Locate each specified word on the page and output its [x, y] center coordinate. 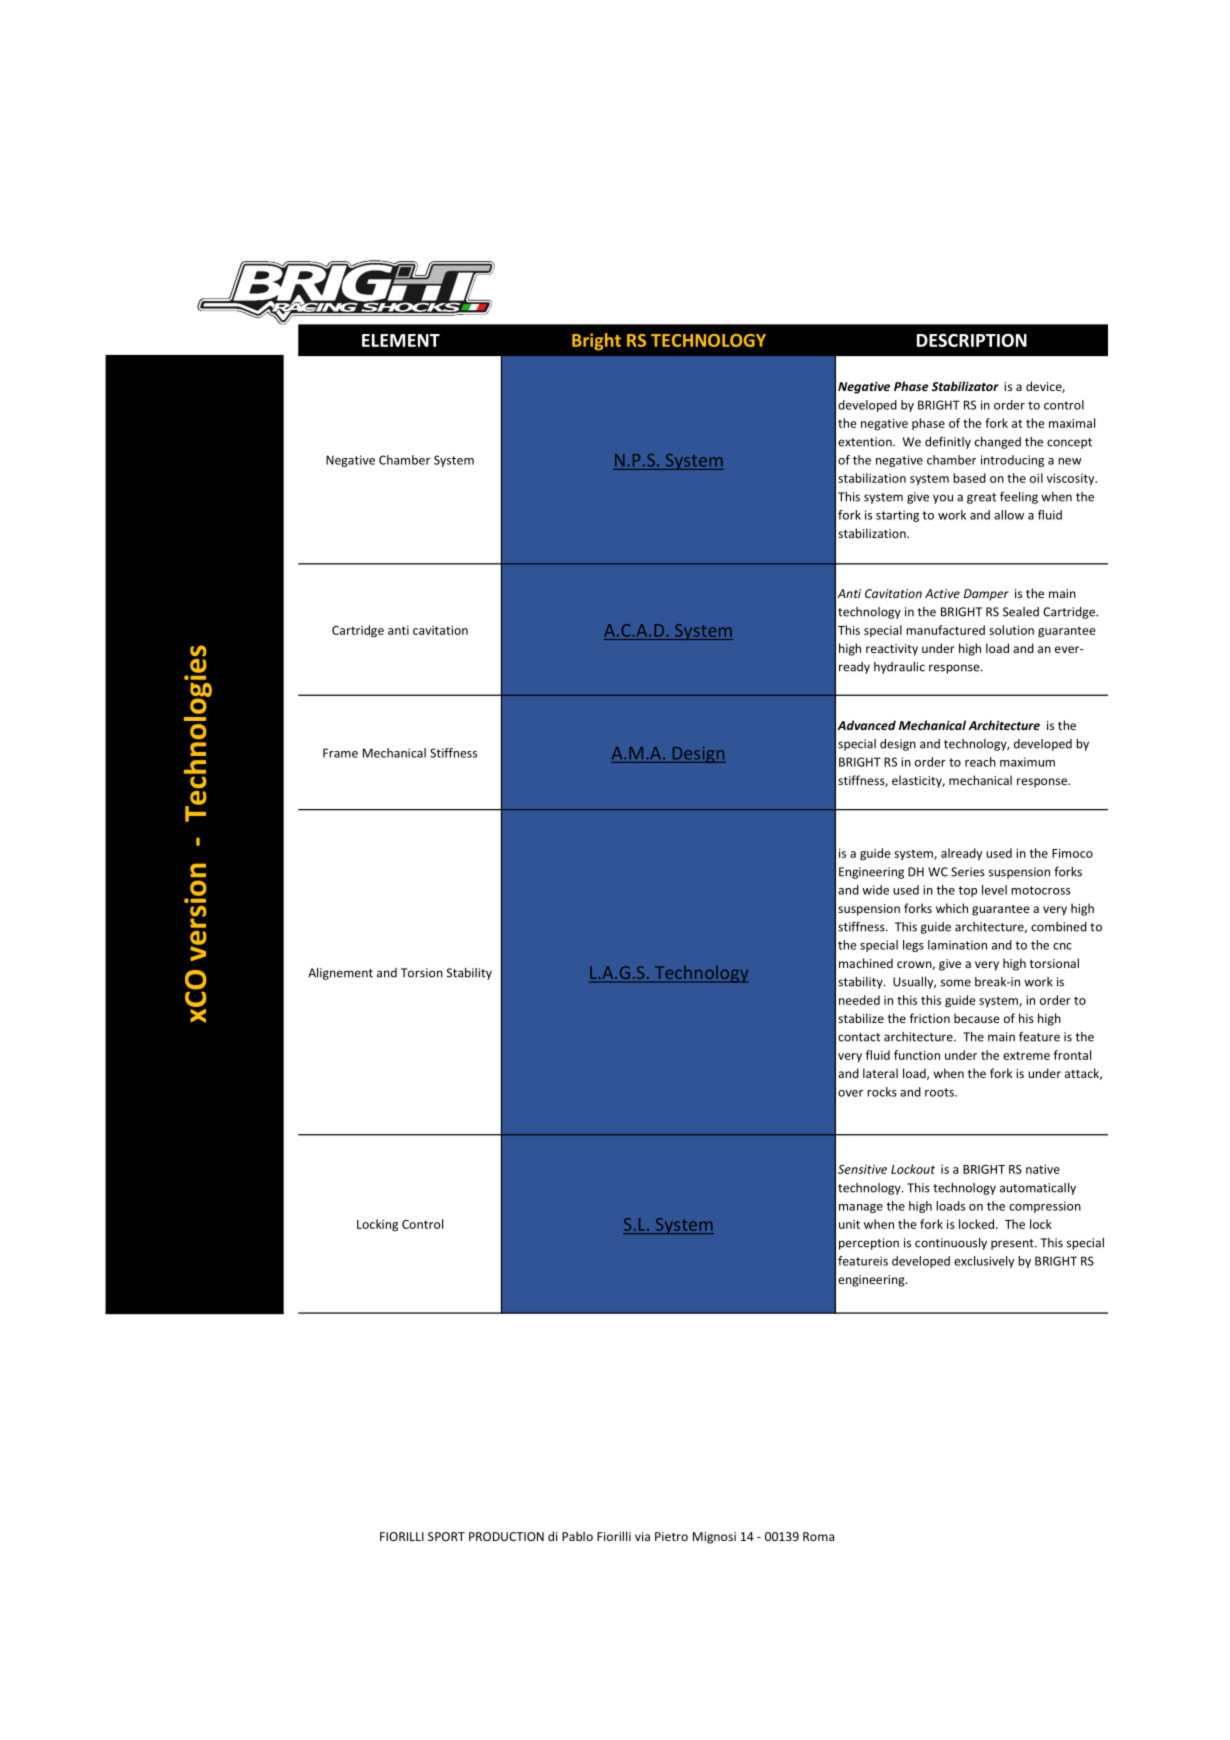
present [1013, 1244]
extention [866, 442]
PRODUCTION [506, 1536]
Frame [340, 753]
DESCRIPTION [972, 340]
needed [859, 1000]
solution [1011, 630]
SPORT [446, 1536]
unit [849, 1224]
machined [866, 963]
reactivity [892, 650]
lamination [957, 945]
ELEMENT [401, 340]
